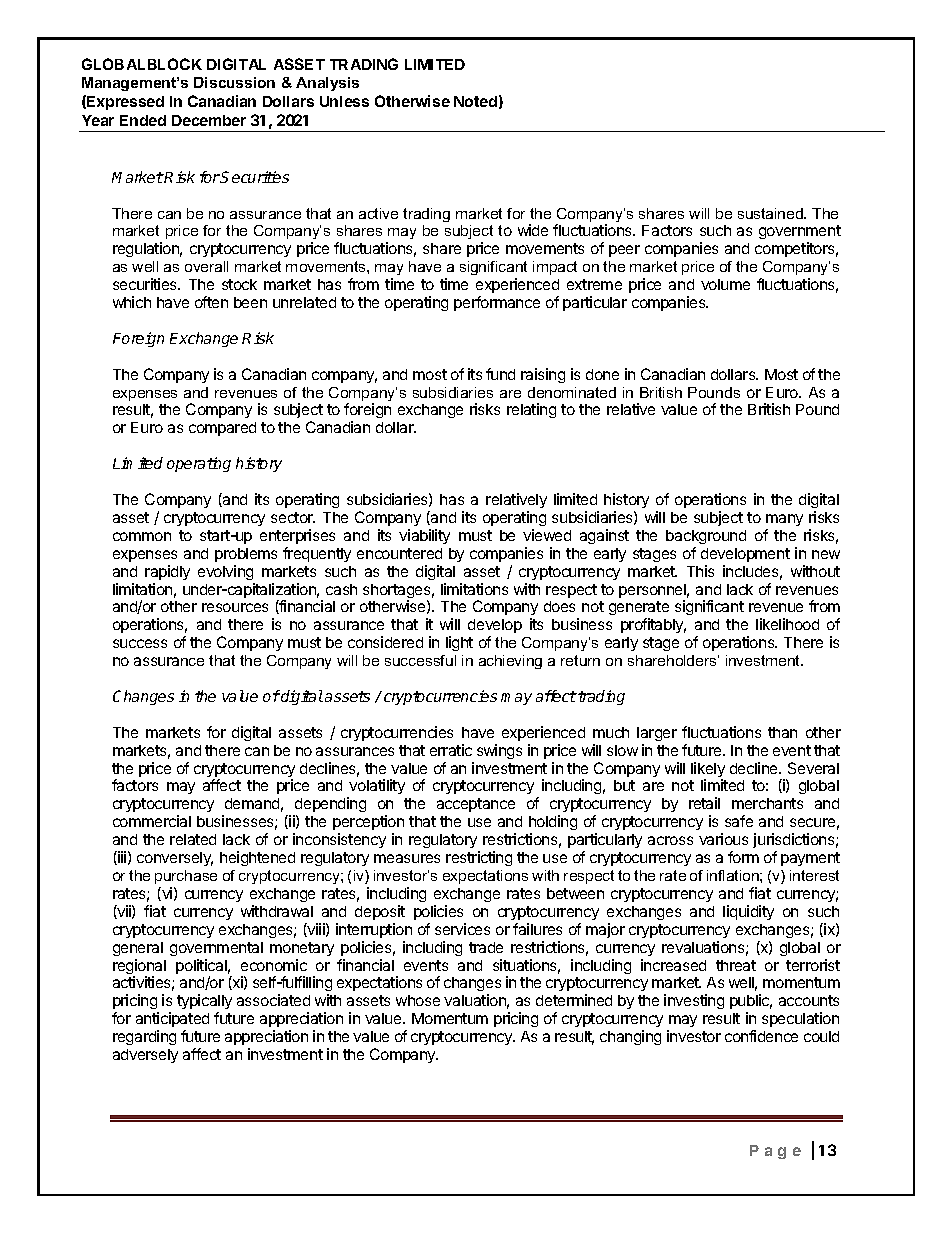 The width and height of the screenshot is (952, 1233). What do you see at coordinates (172, 1021) in the screenshot?
I see `anticipated` at bounding box center [172, 1021].
